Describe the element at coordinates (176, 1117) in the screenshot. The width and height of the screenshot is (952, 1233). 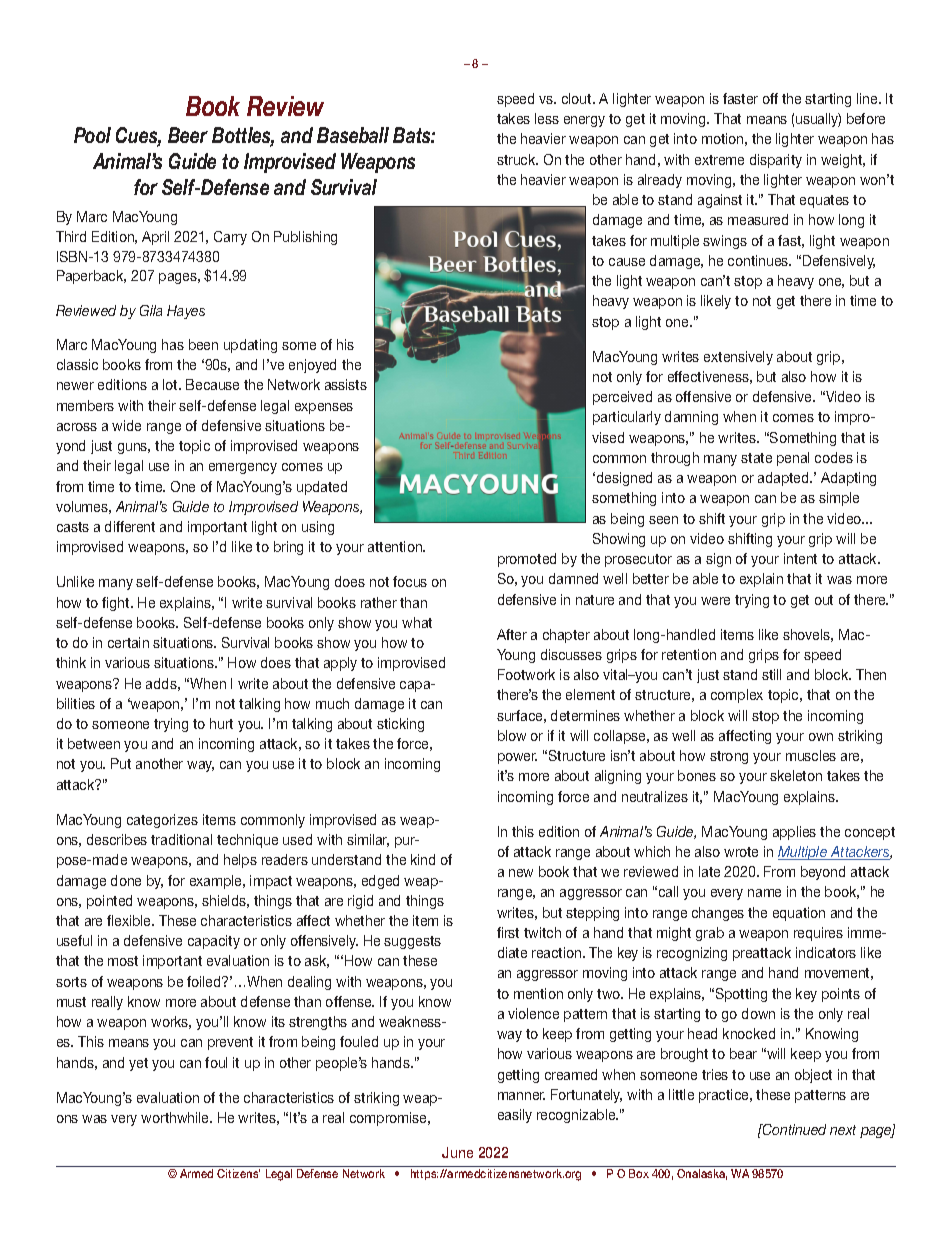
I see `worthwhile` at that location.
